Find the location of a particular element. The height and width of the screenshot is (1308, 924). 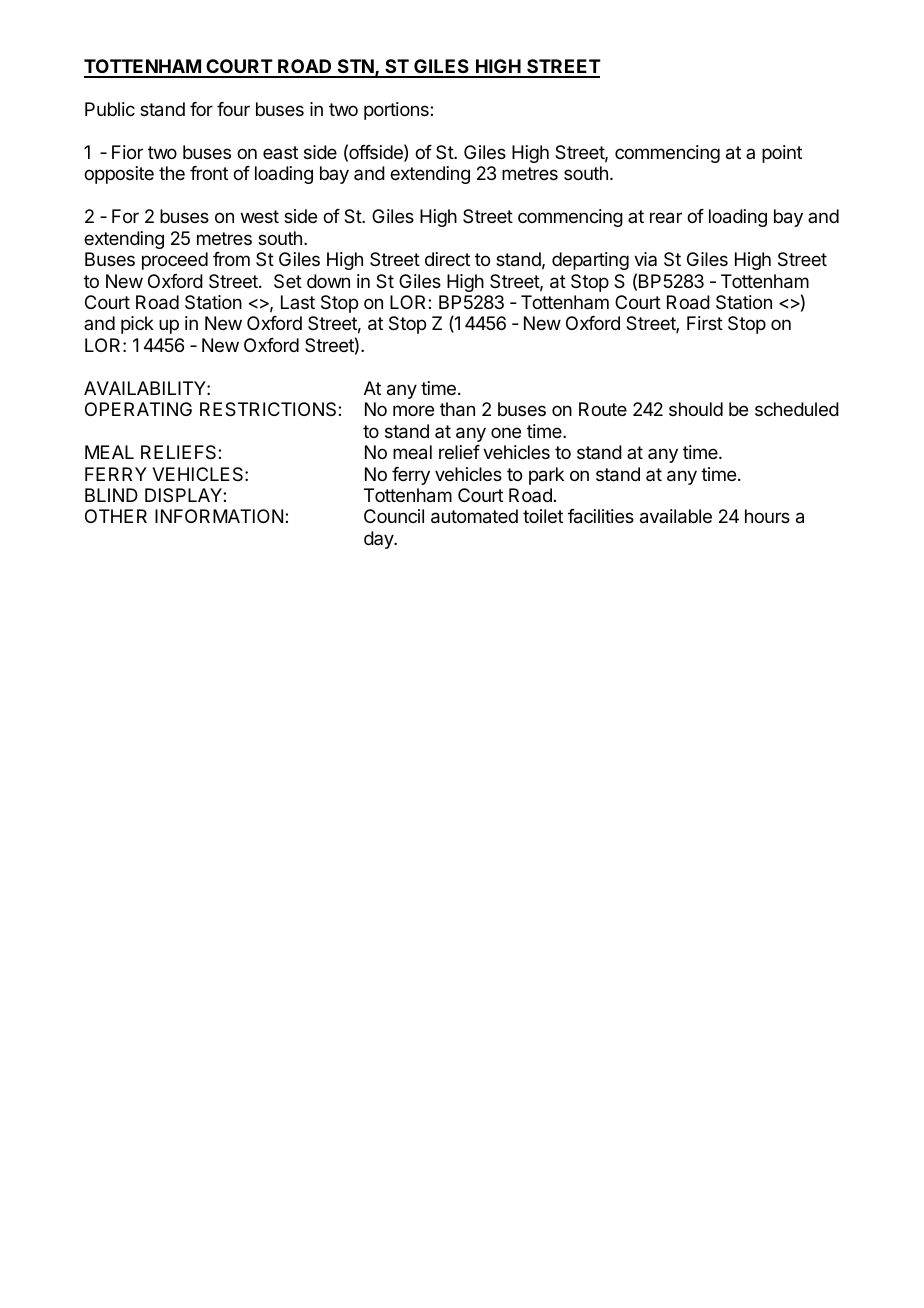

direct is located at coordinates (447, 259).
